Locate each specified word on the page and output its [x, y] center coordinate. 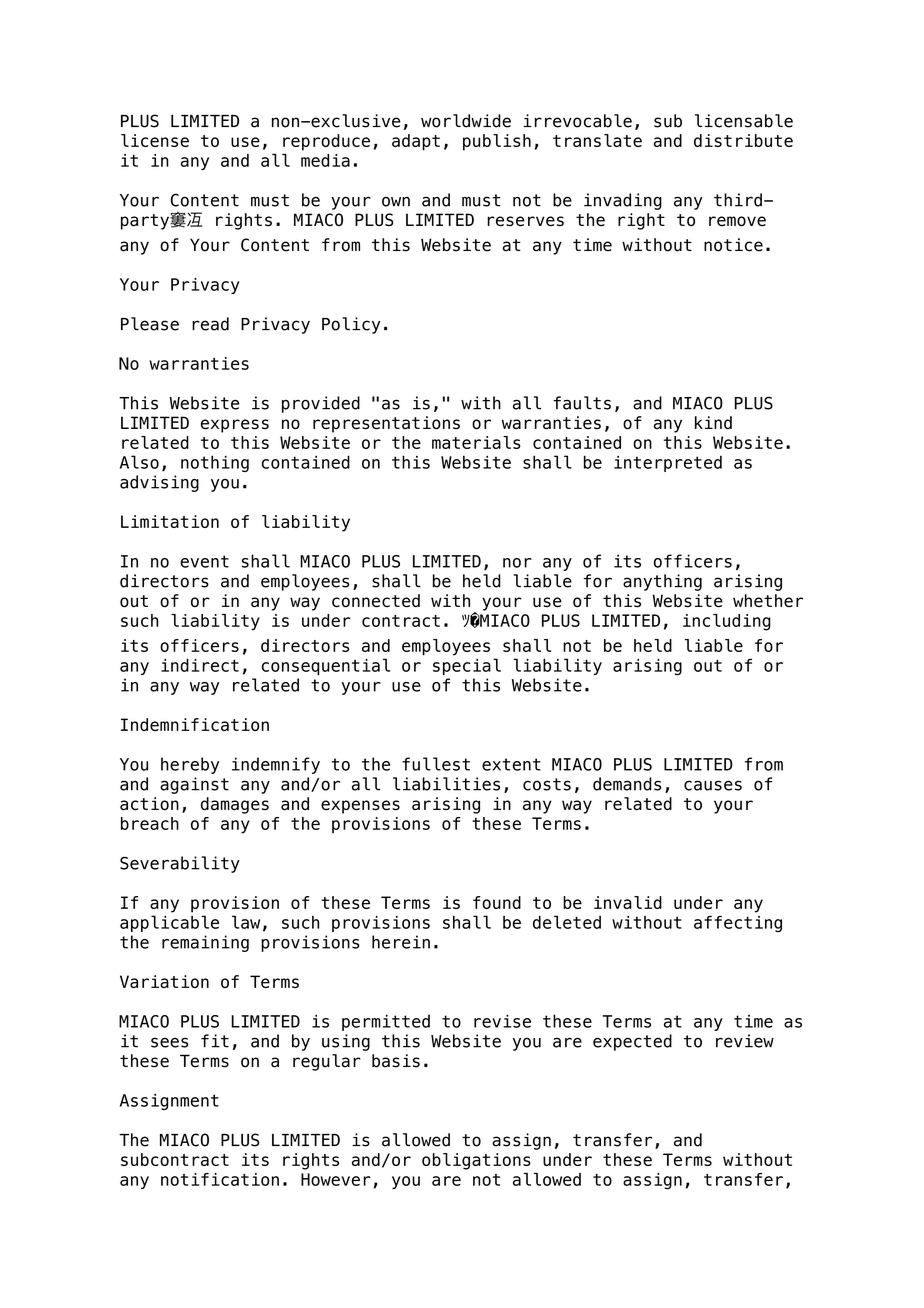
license [155, 140]
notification [220, 1179]
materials [476, 442]
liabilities [446, 784]
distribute [743, 140]
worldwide [466, 121]
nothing [215, 463]
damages [235, 805]
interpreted [668, 463]
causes [713, 785]
